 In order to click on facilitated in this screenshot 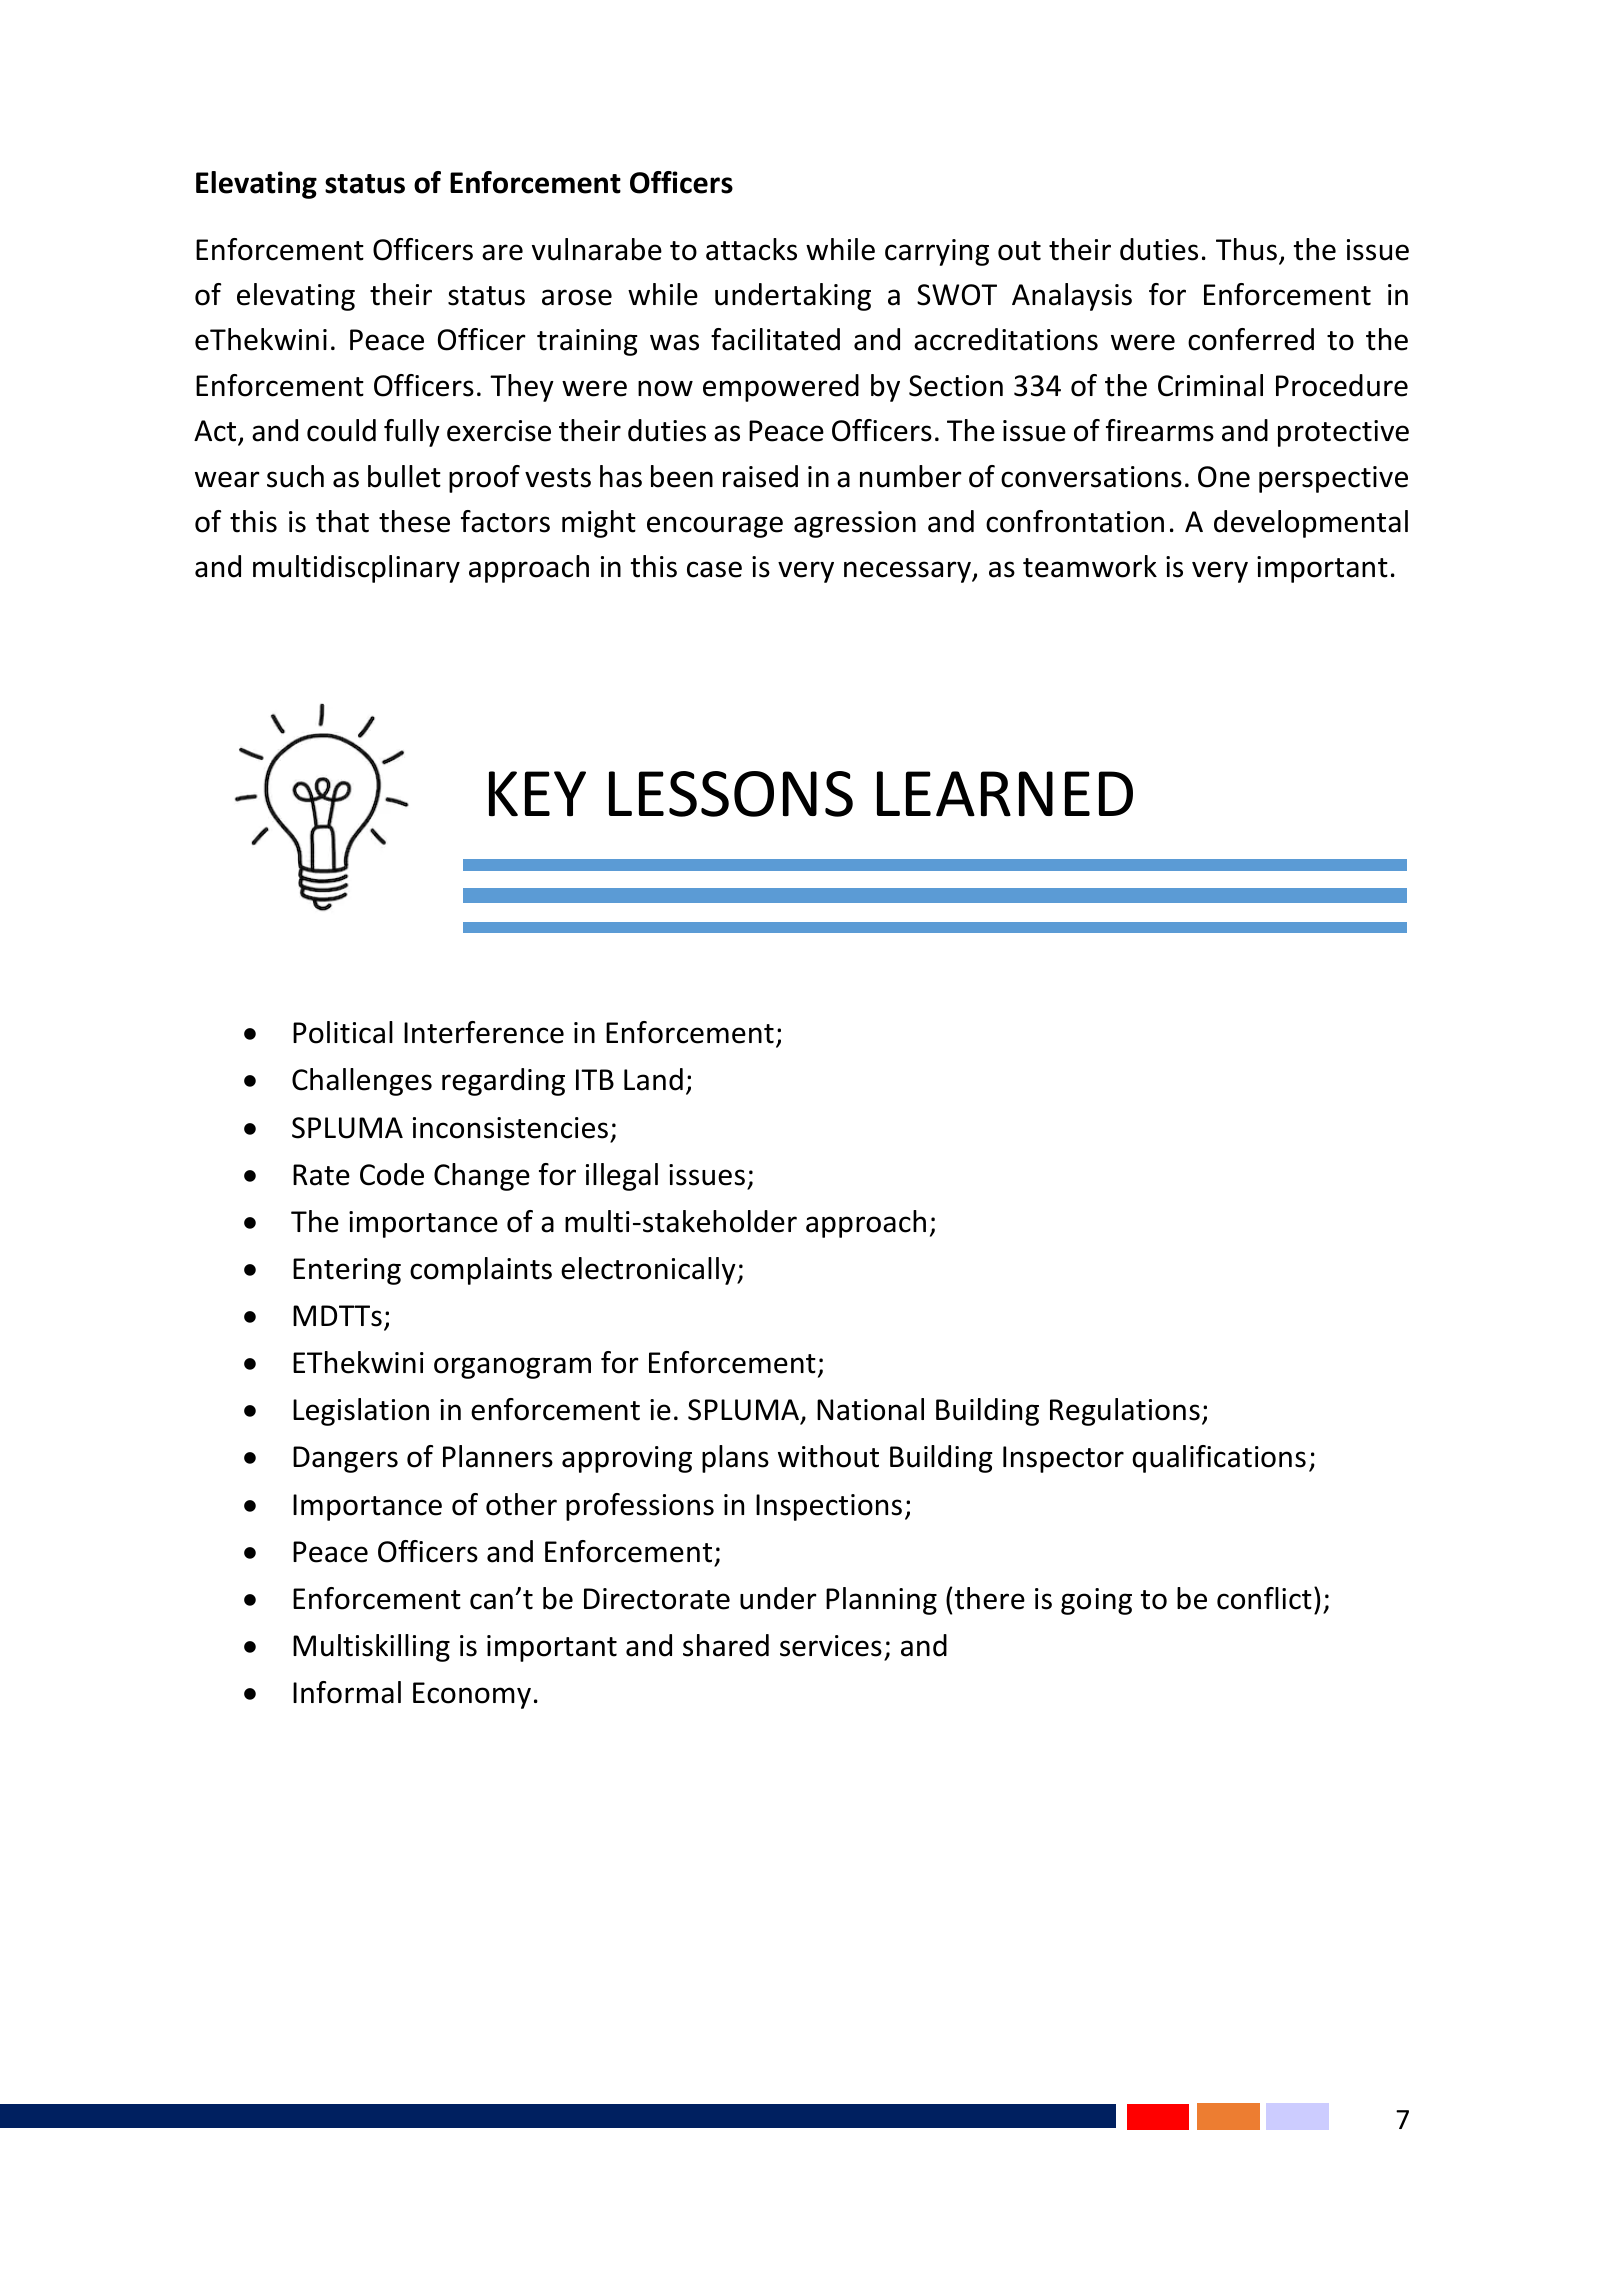, I will do `click(775, 339)`.
